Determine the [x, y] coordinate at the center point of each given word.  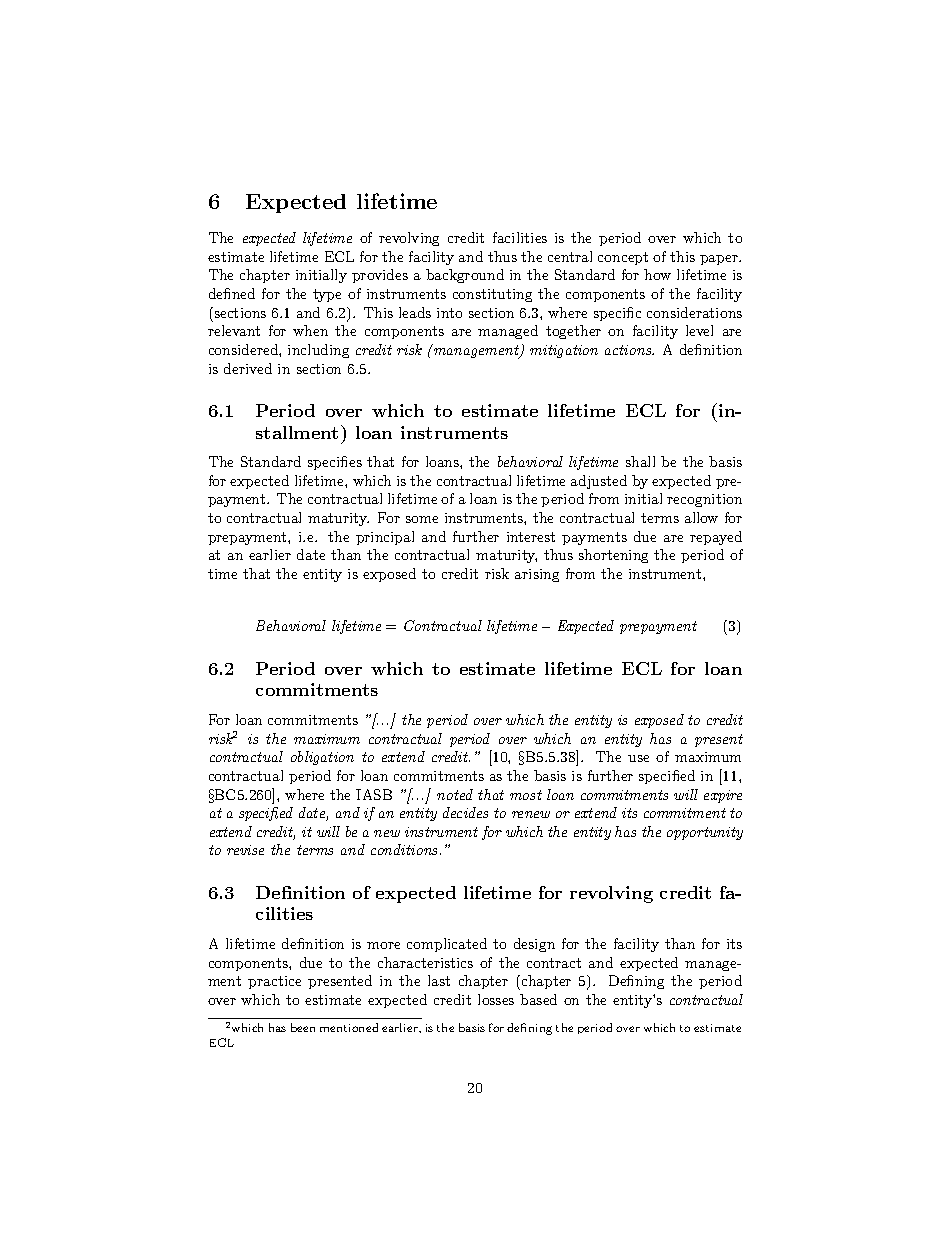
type [327, 295]
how [657, 274]
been [303, 1027]
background [465, 276]
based [538, 999]
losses [496, 999]
